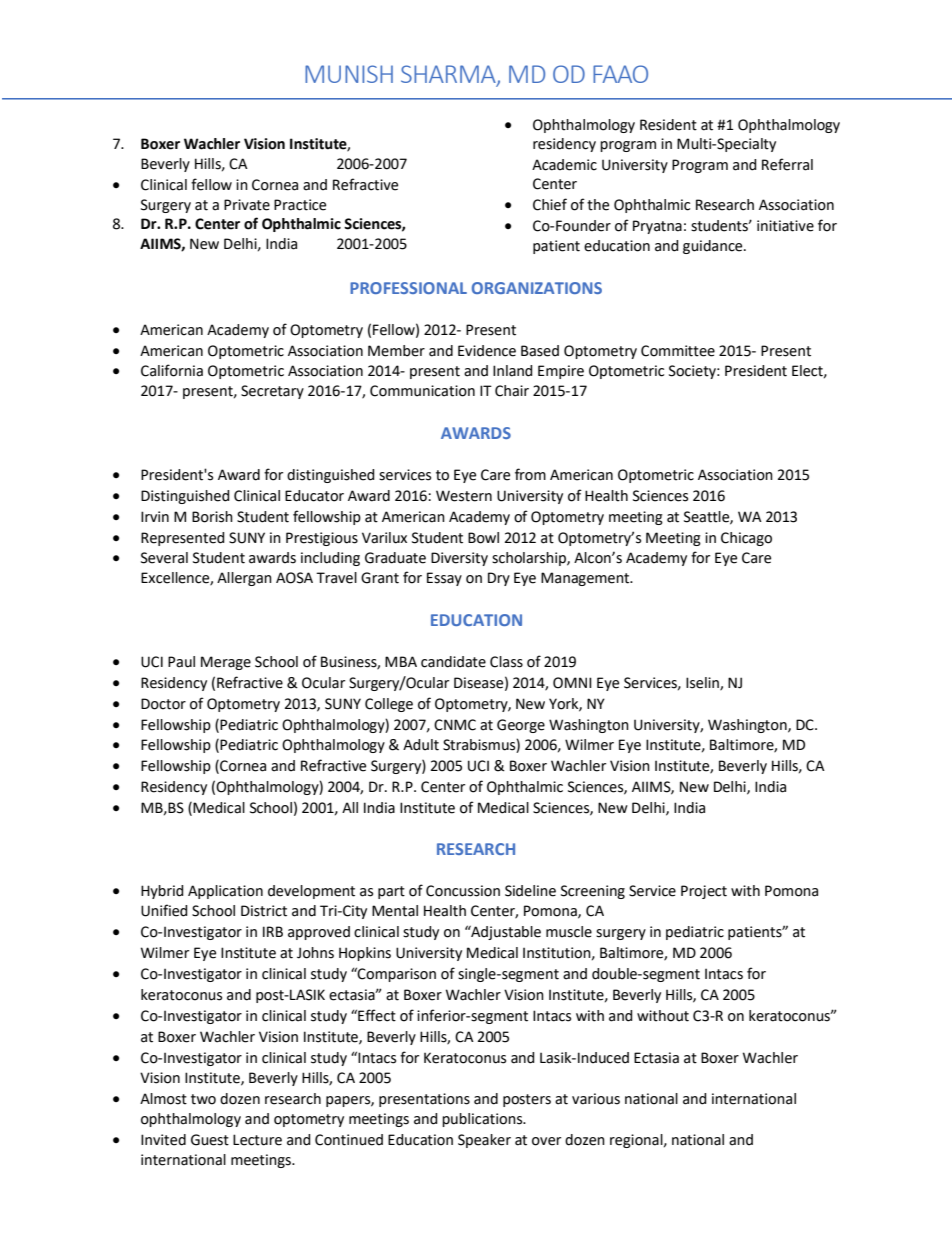 The height and width of the screenshot is (1233, 952). What do you see at coordinates (225, 892) in the screenshot?
I see `Application` at bounding box center [225, 892].
